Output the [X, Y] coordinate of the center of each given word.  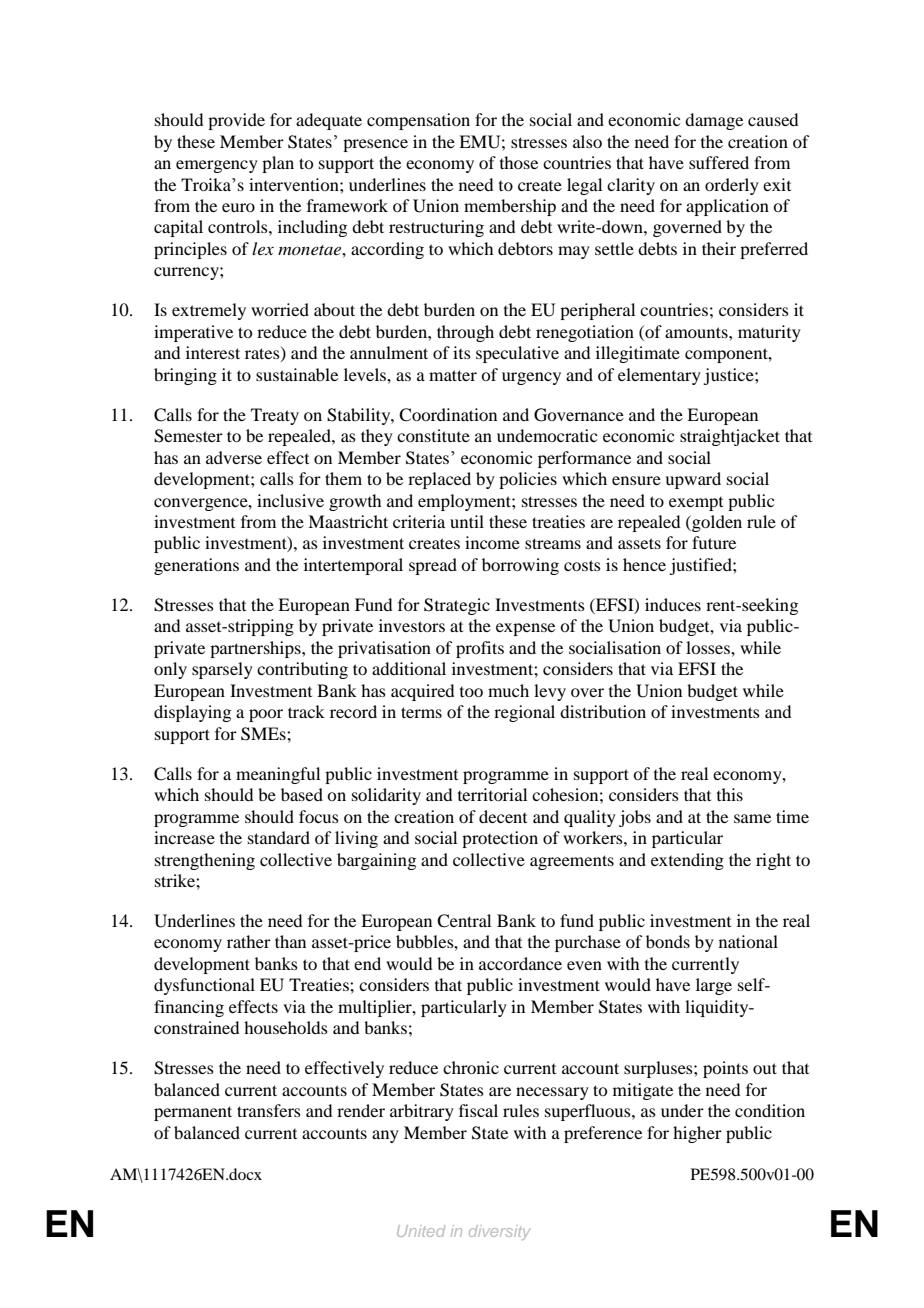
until [467, 521]
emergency [217, 166]
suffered [719, 162]
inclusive [290, 500]
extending [687, 861]
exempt [696, 504]
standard [279, 837]
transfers [269, 1110]
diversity [500, 1232]
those [519, 162]
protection [500, 839]
